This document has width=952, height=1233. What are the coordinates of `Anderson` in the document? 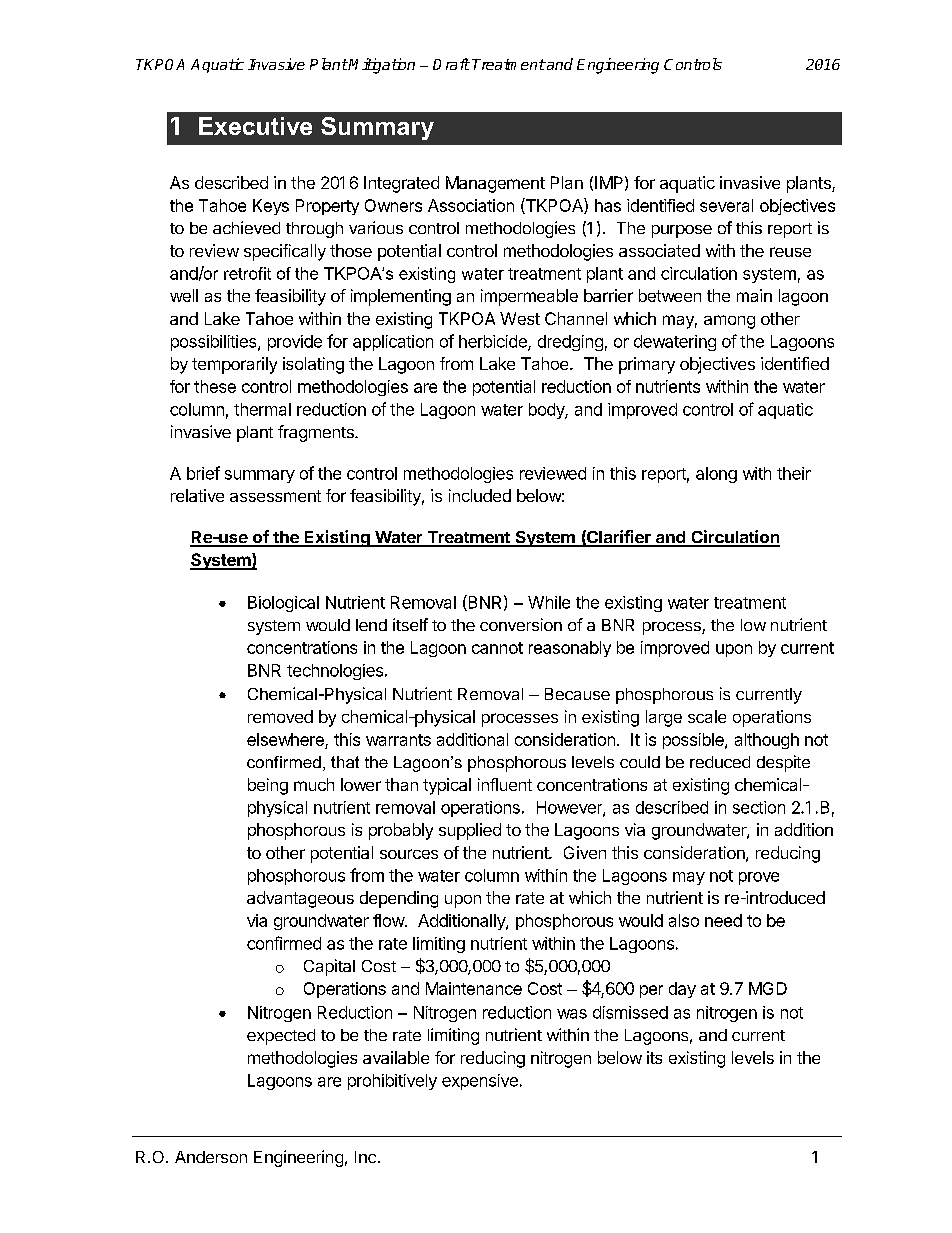 It's located at (211, 1157).
